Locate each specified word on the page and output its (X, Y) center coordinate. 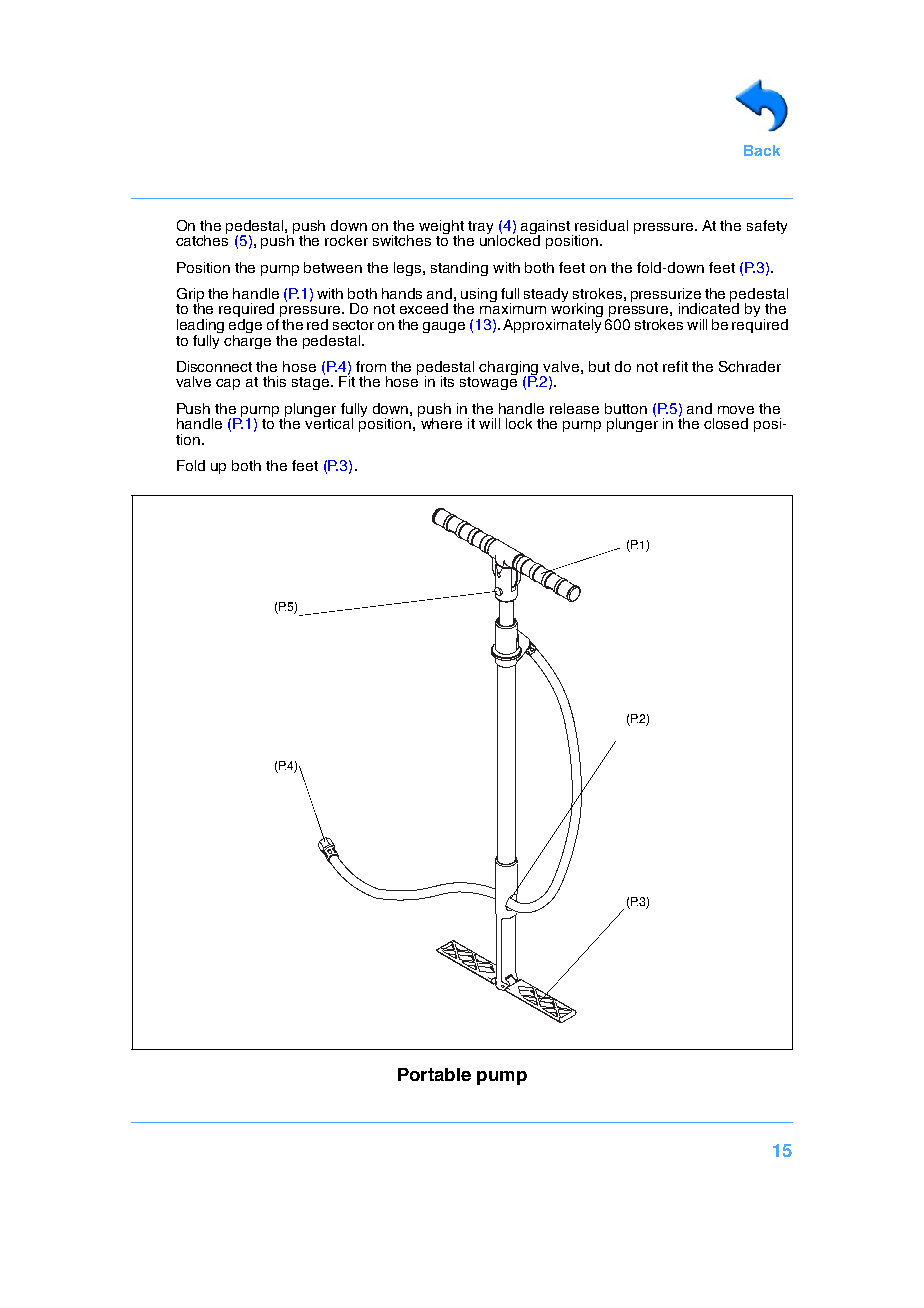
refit (675, 366)
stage (310, 383)
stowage (488, 383)
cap (228, 384)
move (736, 410)
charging (510, 369)
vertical (329, 422)
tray (480, 227)
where (441, 423)
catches (202, 239)
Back (762, 150)
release (574, 408)
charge (247, 340)
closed (726, 423)
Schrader (750, 366)
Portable (434, 1074)
